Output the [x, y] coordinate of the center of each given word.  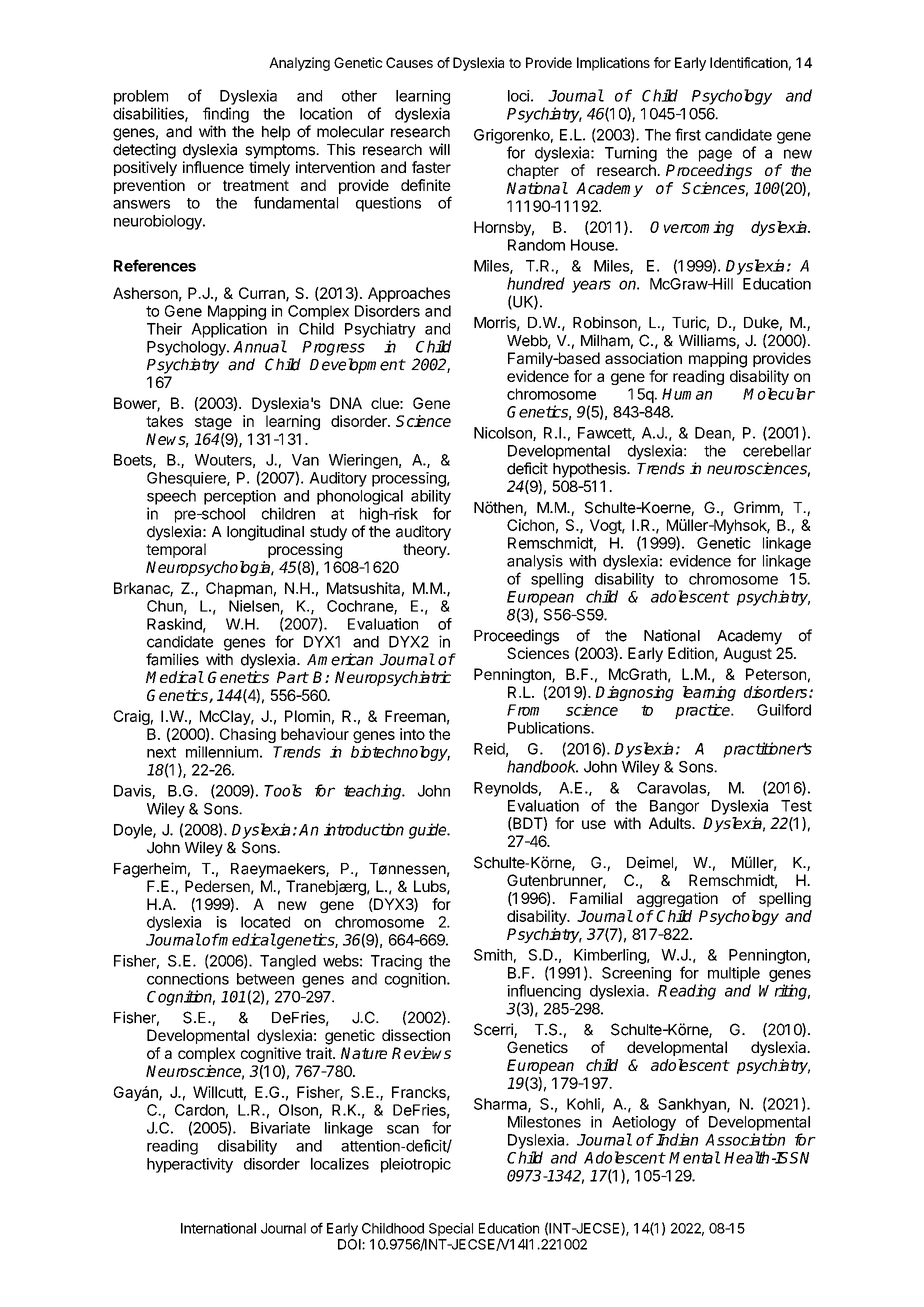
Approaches [409, 294]
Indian [677, 1139]
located [265, 922]
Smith [493, 955]
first [688, 134]
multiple [734, 974]
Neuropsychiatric [393, 678]
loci [519, 96]
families [172, 659]
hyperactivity [190, 1165]
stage [213, 423]
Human [687, 394]
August [747, 655]
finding [226, 115]
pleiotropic [416, 1165]
